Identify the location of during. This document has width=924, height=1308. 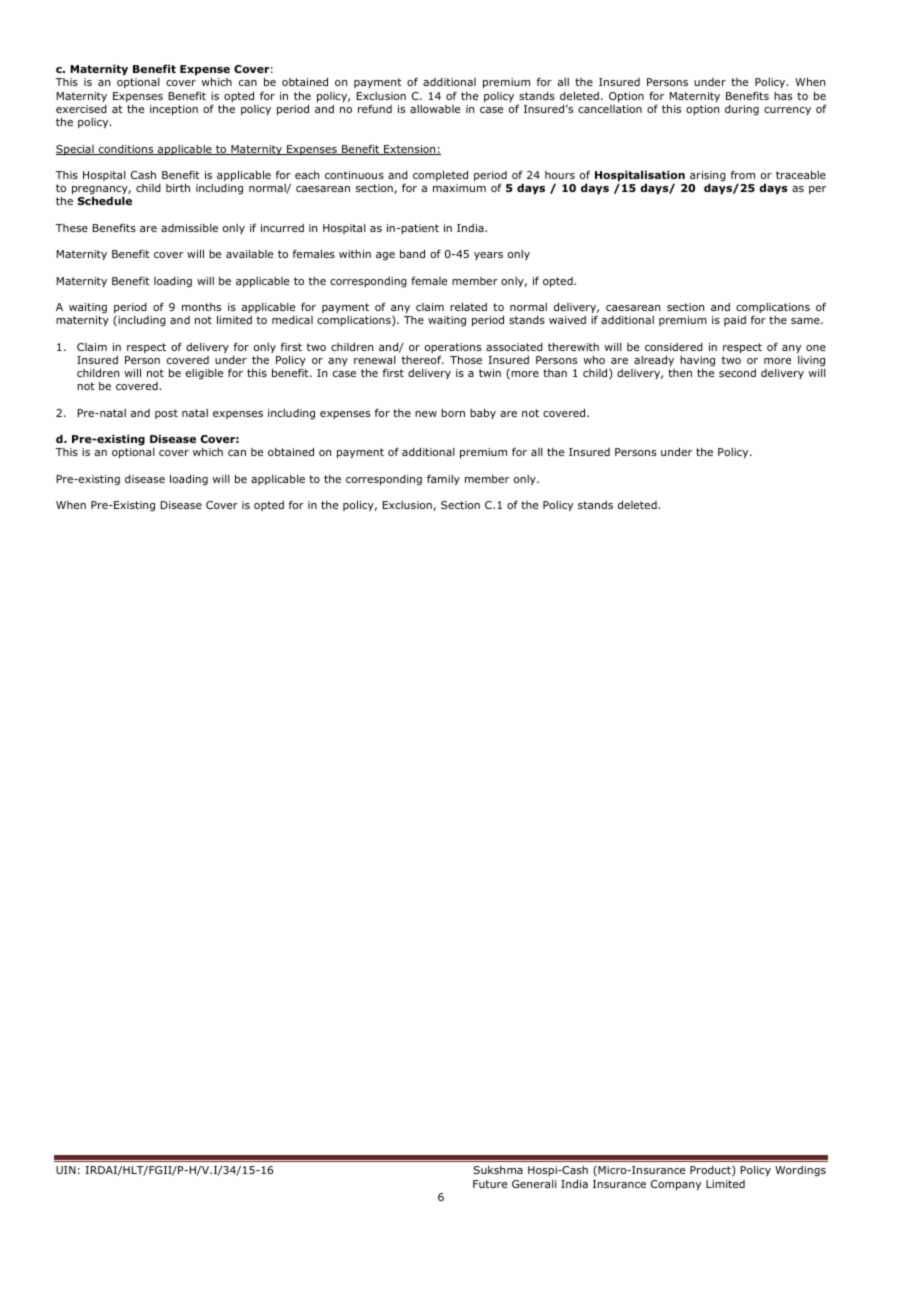
(742, 110).
